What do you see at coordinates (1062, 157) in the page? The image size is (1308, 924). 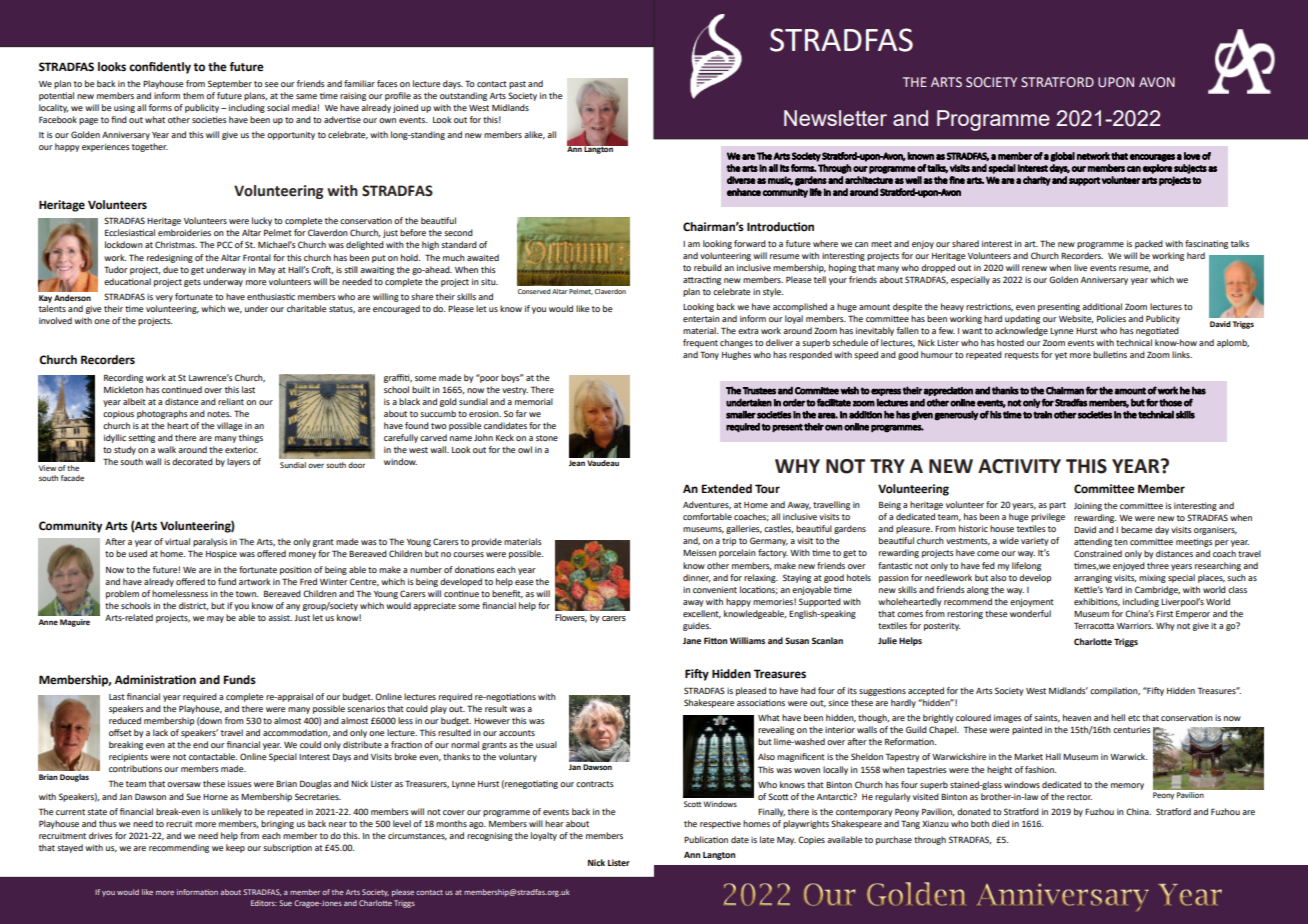 I see `global` at bounding box center [1062, 157].
